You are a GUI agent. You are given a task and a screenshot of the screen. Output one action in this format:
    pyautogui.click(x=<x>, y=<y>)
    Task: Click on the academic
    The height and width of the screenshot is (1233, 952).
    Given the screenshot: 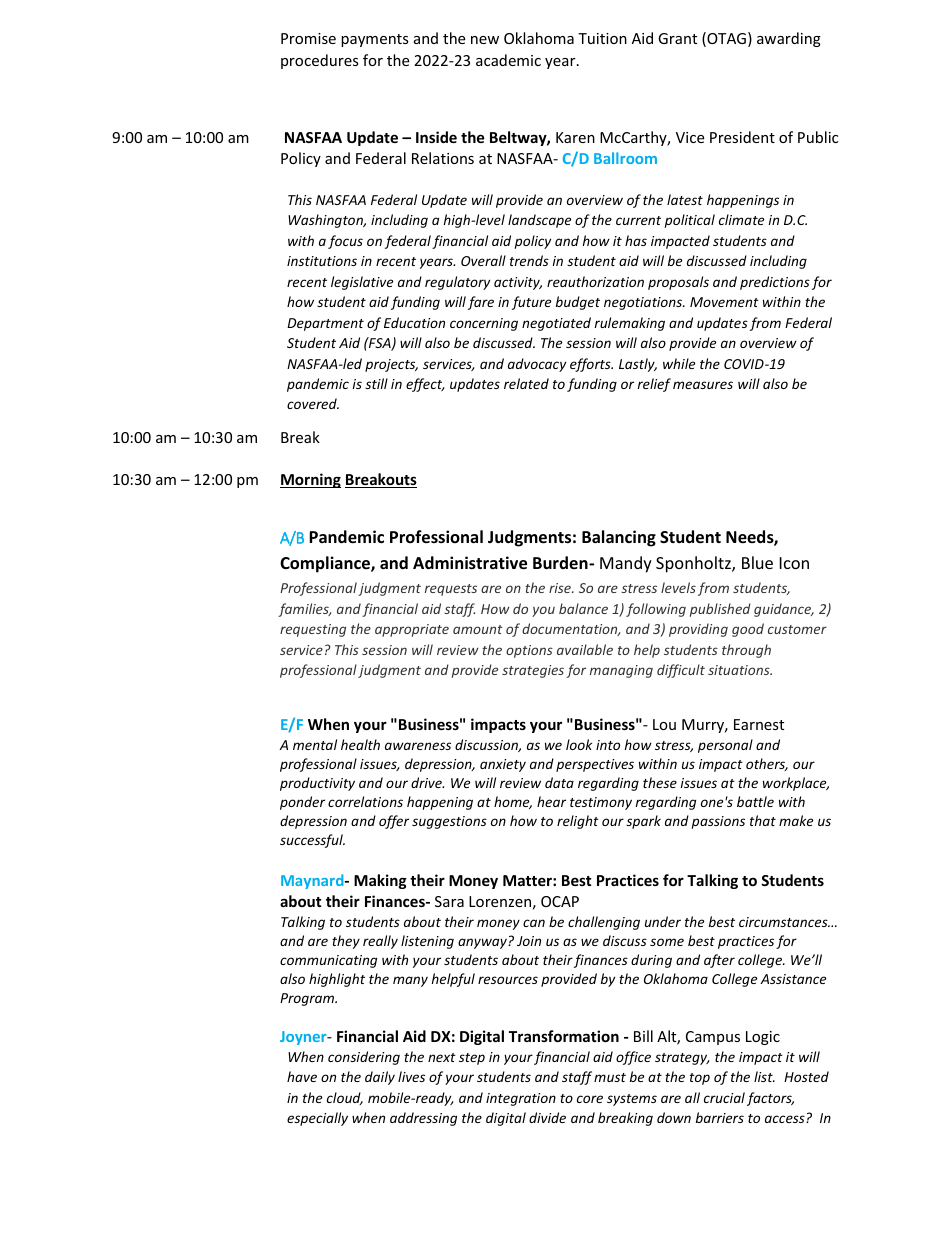 What is the action you would take?
    pyautogui.click(x=508, y=60)
